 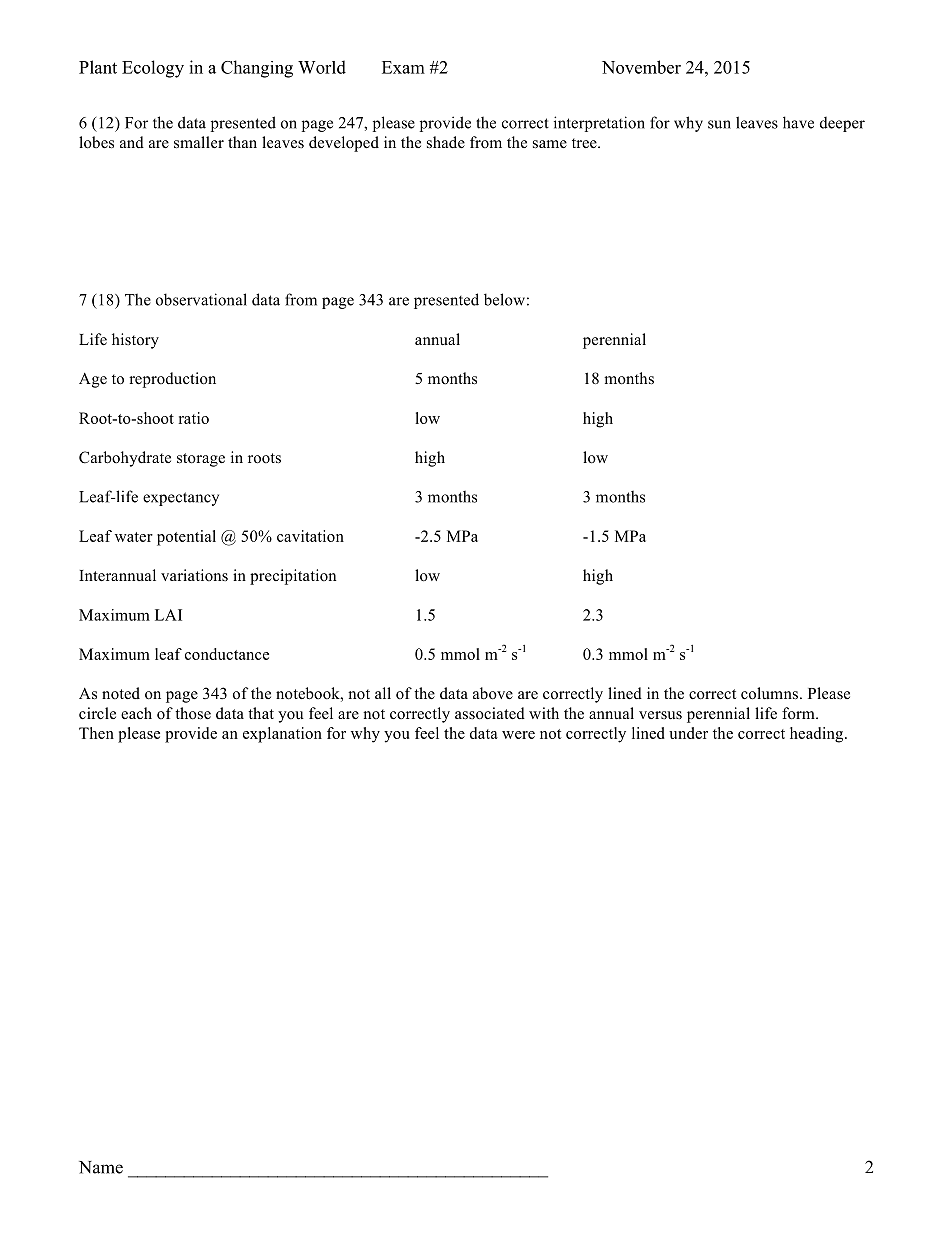 I want to click on observational, so click(x=201, y=299).
